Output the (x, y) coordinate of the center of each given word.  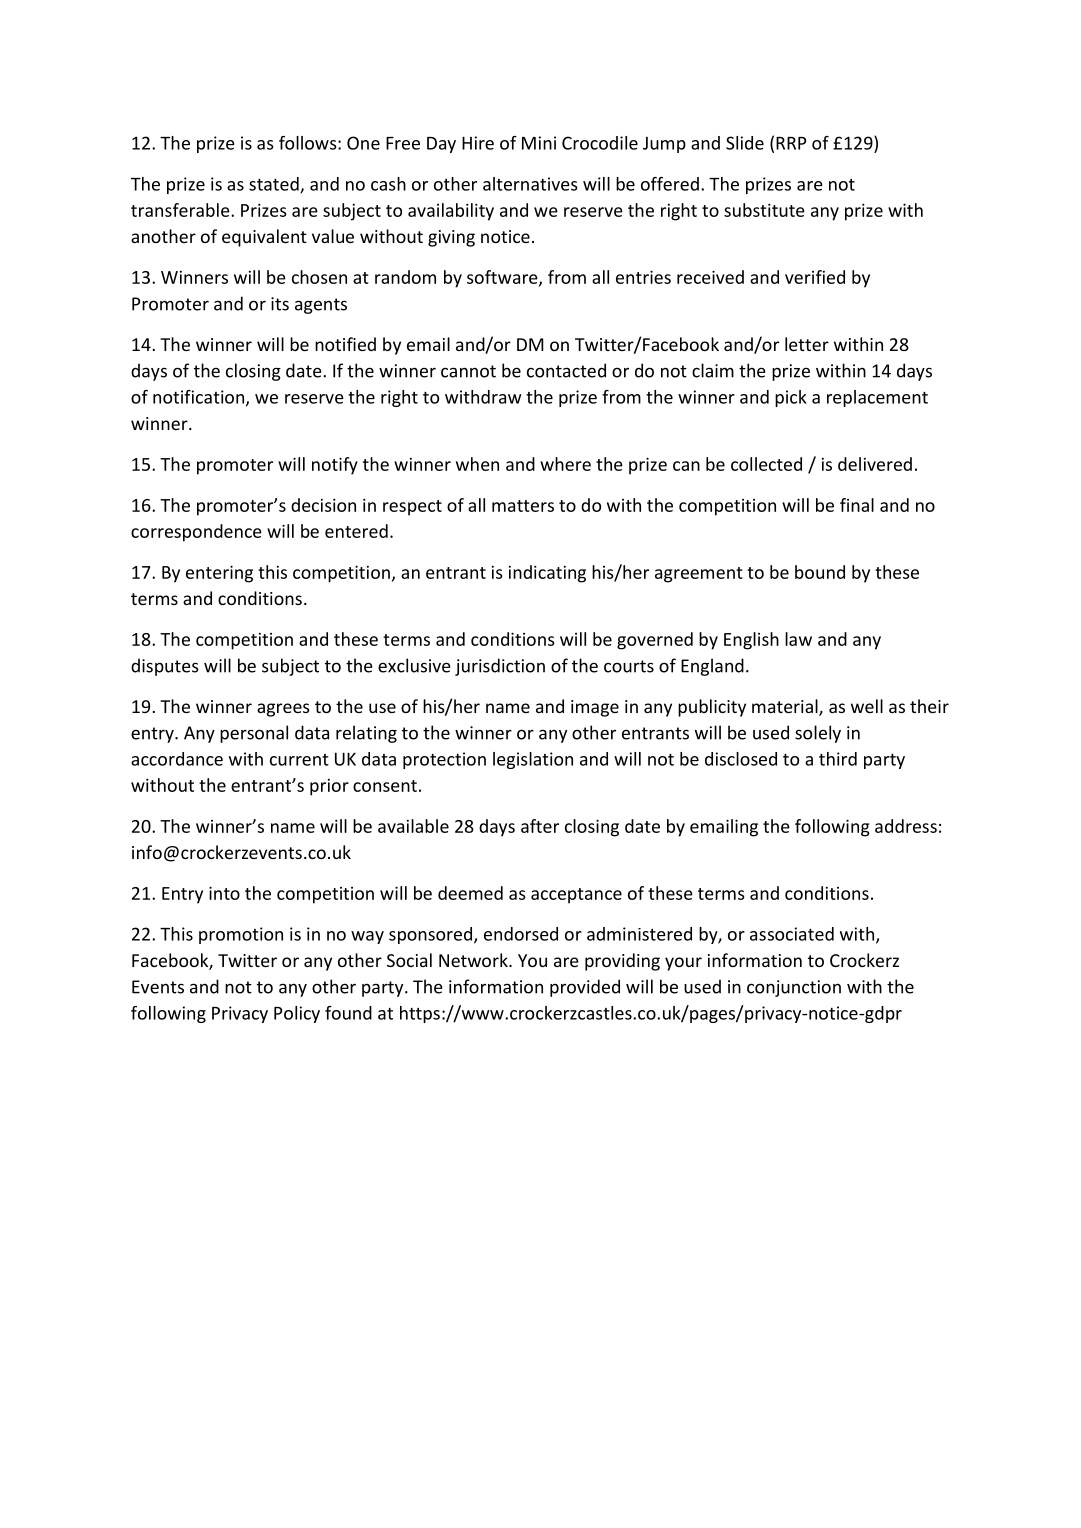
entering (219, 574)
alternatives (530, 184)
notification (198, 397)
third (838, 759)
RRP (791, 143)
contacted (566, 370)
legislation (533, 760)
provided (585, 988)
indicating (547, 574)
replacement (877, 398)
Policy (297, 1014)
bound (820, 572)
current (299, 760)
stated (275, 185)
